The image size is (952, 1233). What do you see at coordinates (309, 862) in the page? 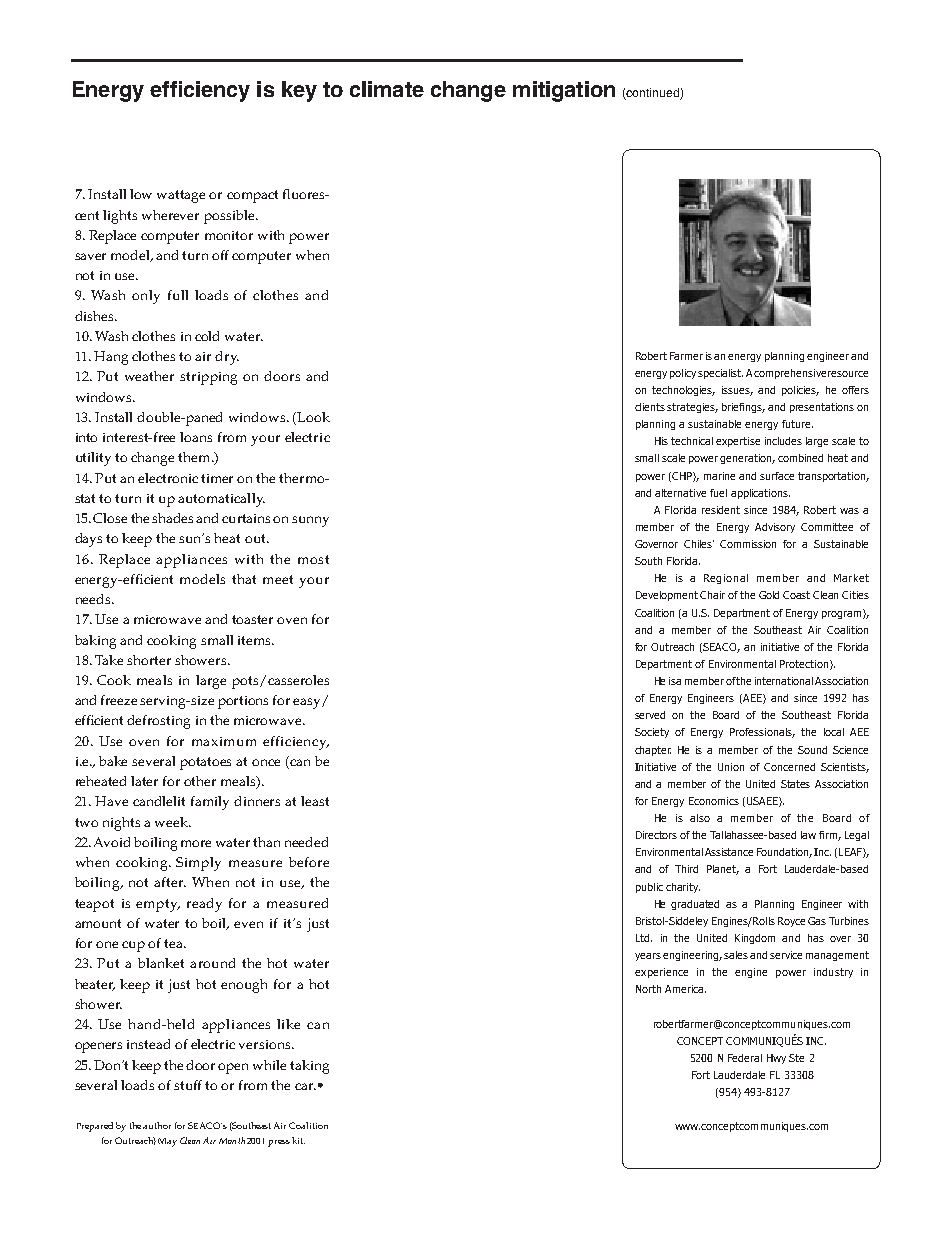
I see `before` at bounding box center [309, 862].
